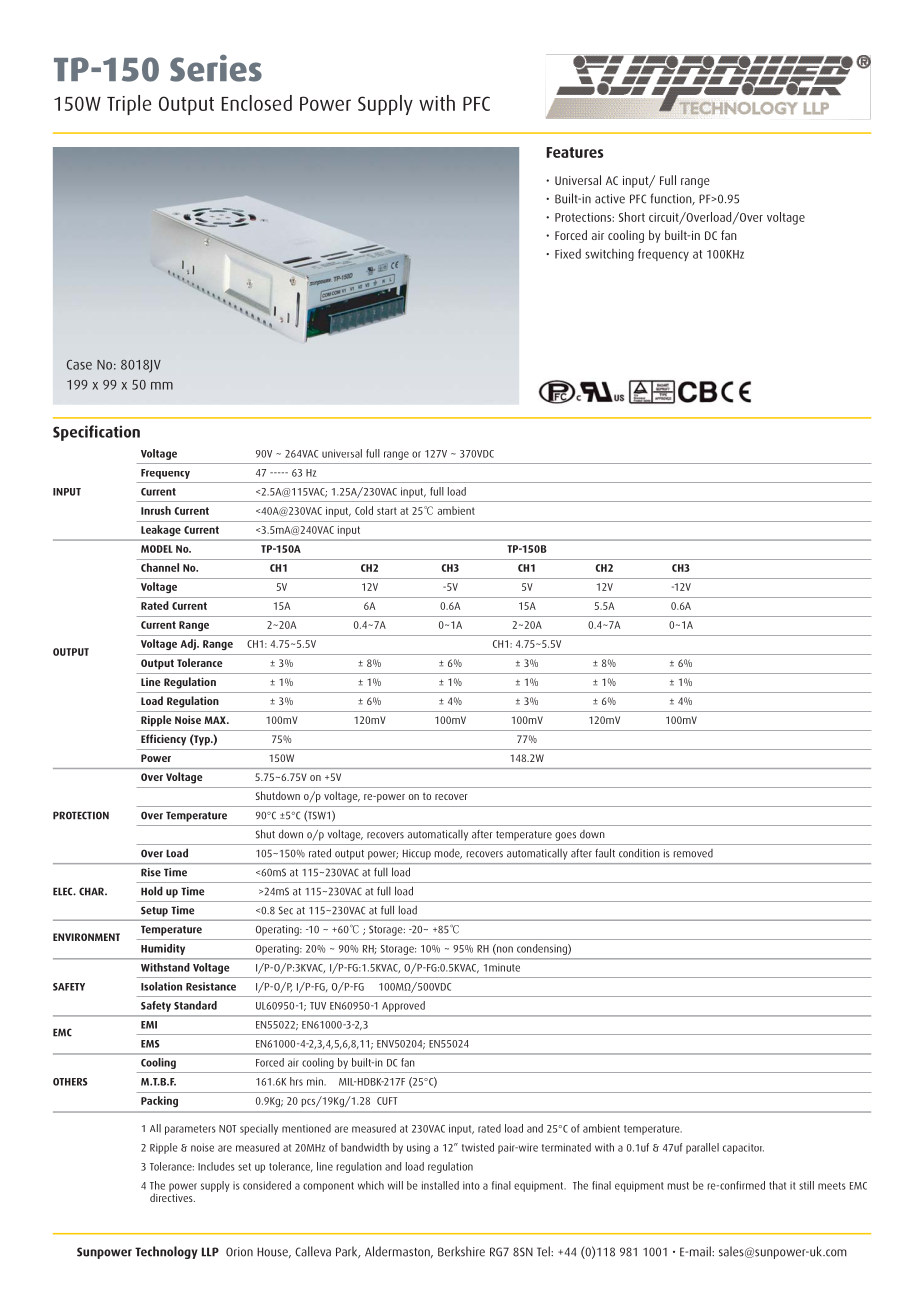  Describe the element at coordinates (129, 105) in the page. I see `Triple` at that location.
